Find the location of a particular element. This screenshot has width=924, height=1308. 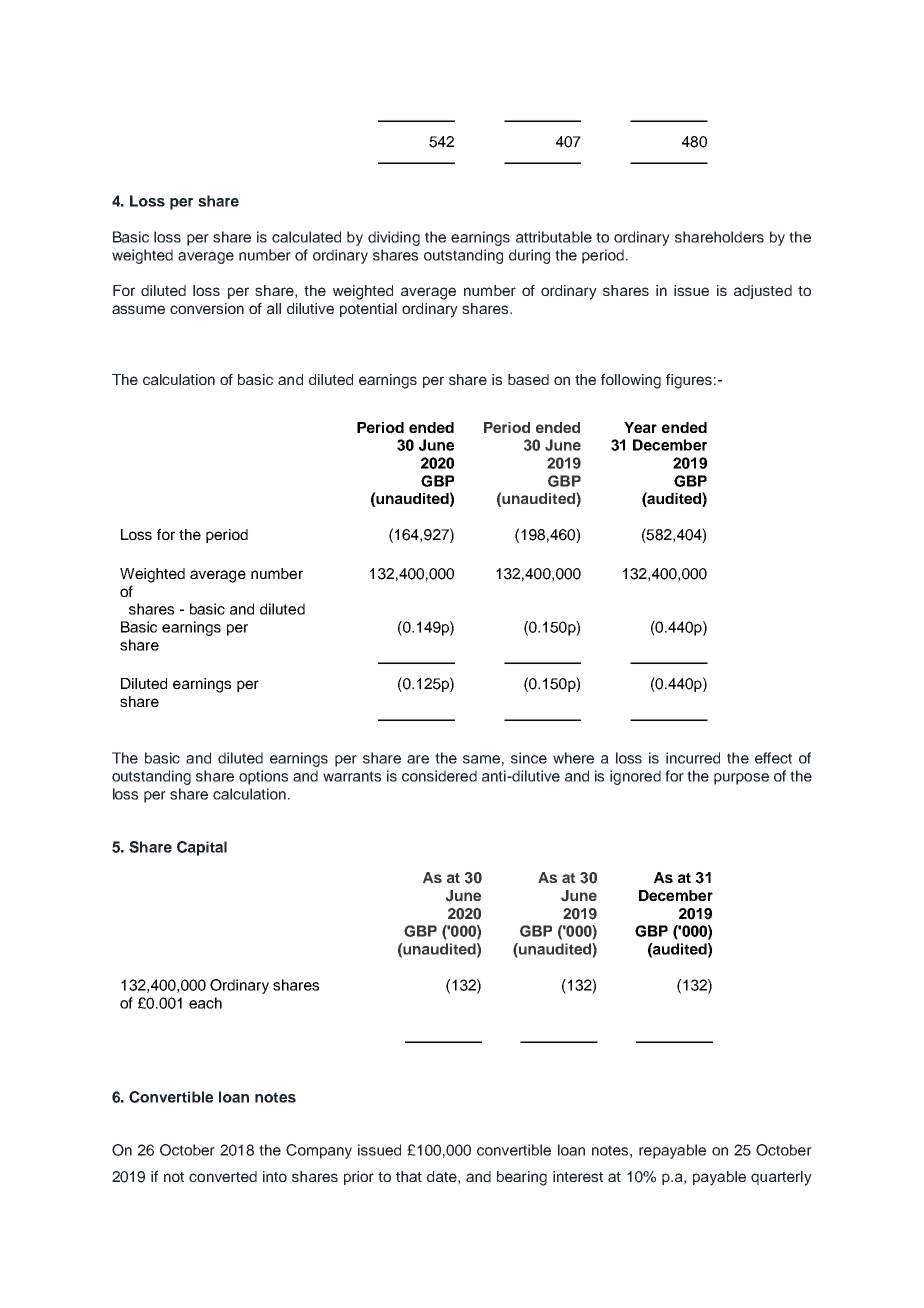

during is located at coordinates (529, 256).
